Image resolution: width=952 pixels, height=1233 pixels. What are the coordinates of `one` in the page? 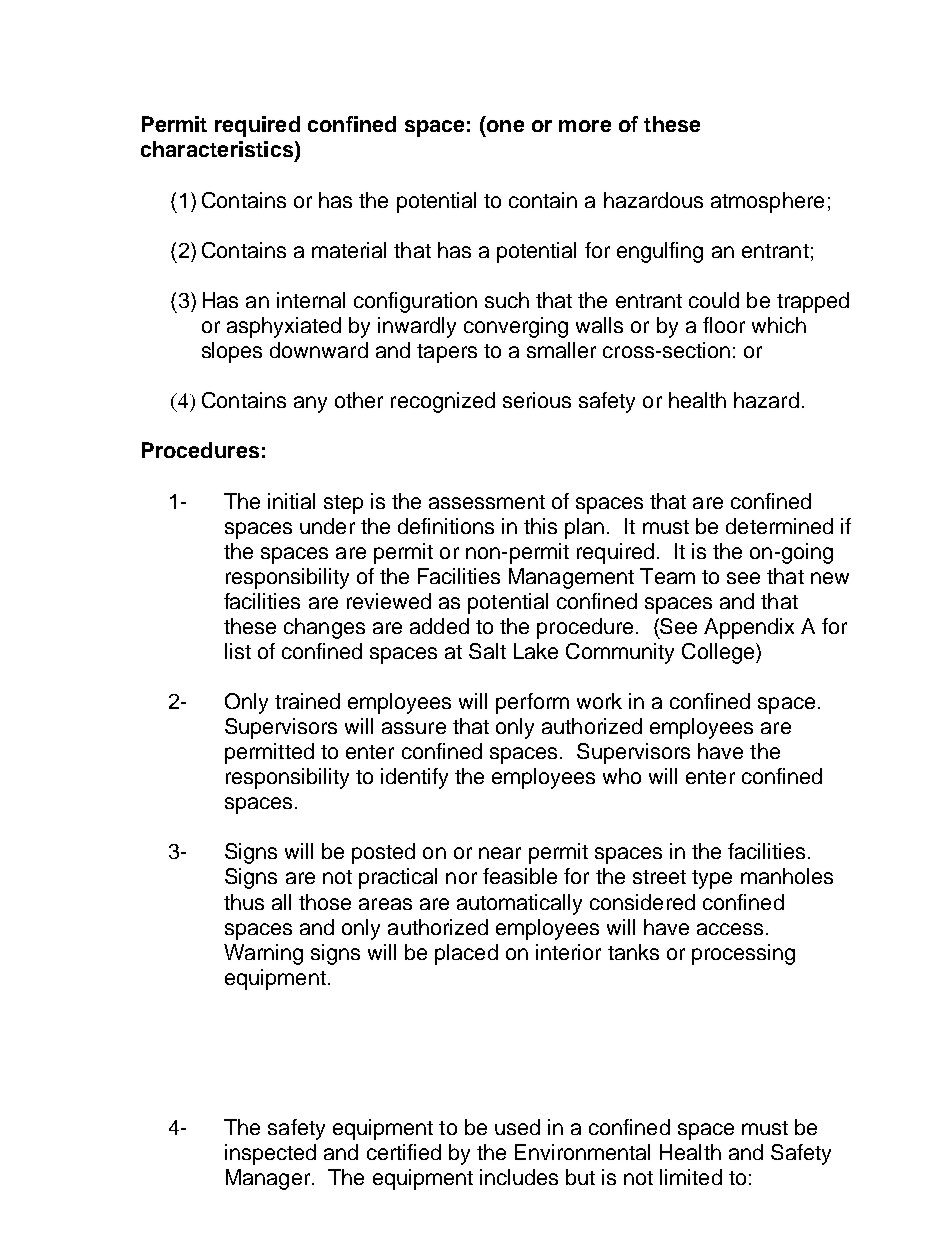 It's located at (504, 126).
